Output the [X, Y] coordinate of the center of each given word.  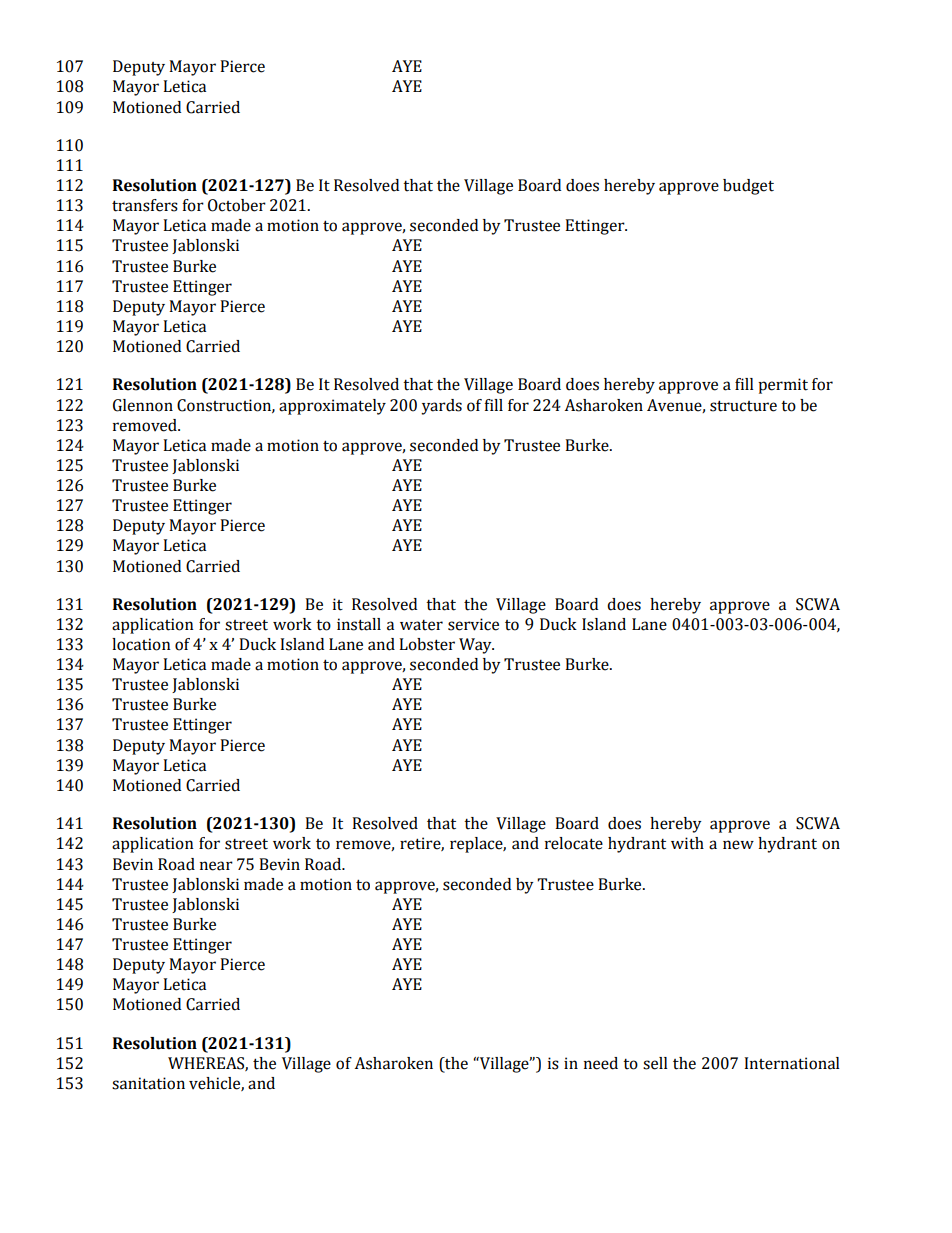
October [237, 205]
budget [748, 187]
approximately [332, 407]
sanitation [148, 1083]
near [216, 866]
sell [655, 1063]
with [687, 843]
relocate [574, 843]
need [601, 1063]
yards [441, 407]
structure [743, 406]
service [473, 624]
